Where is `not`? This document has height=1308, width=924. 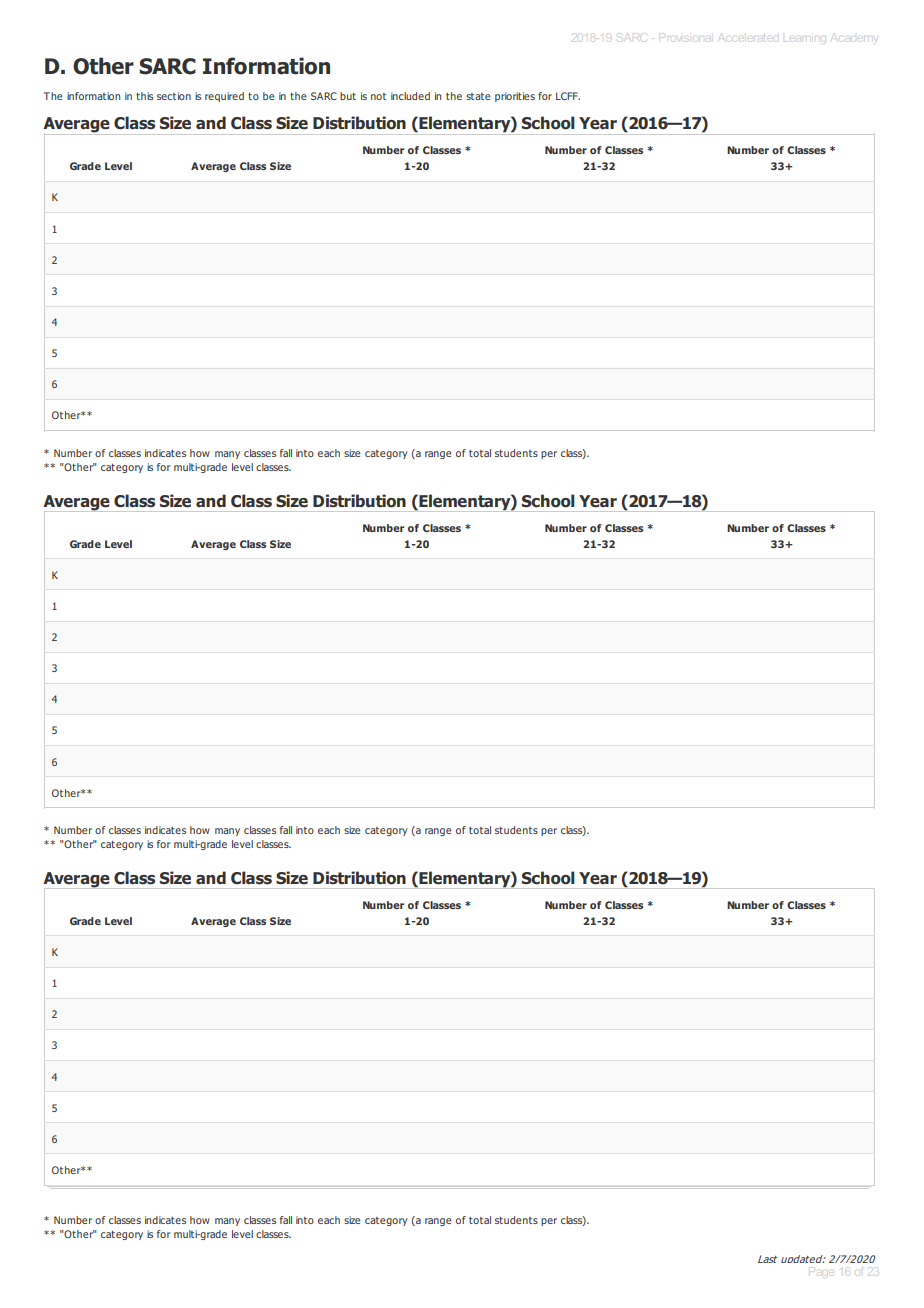 not is located at coordinates (378, 96).
